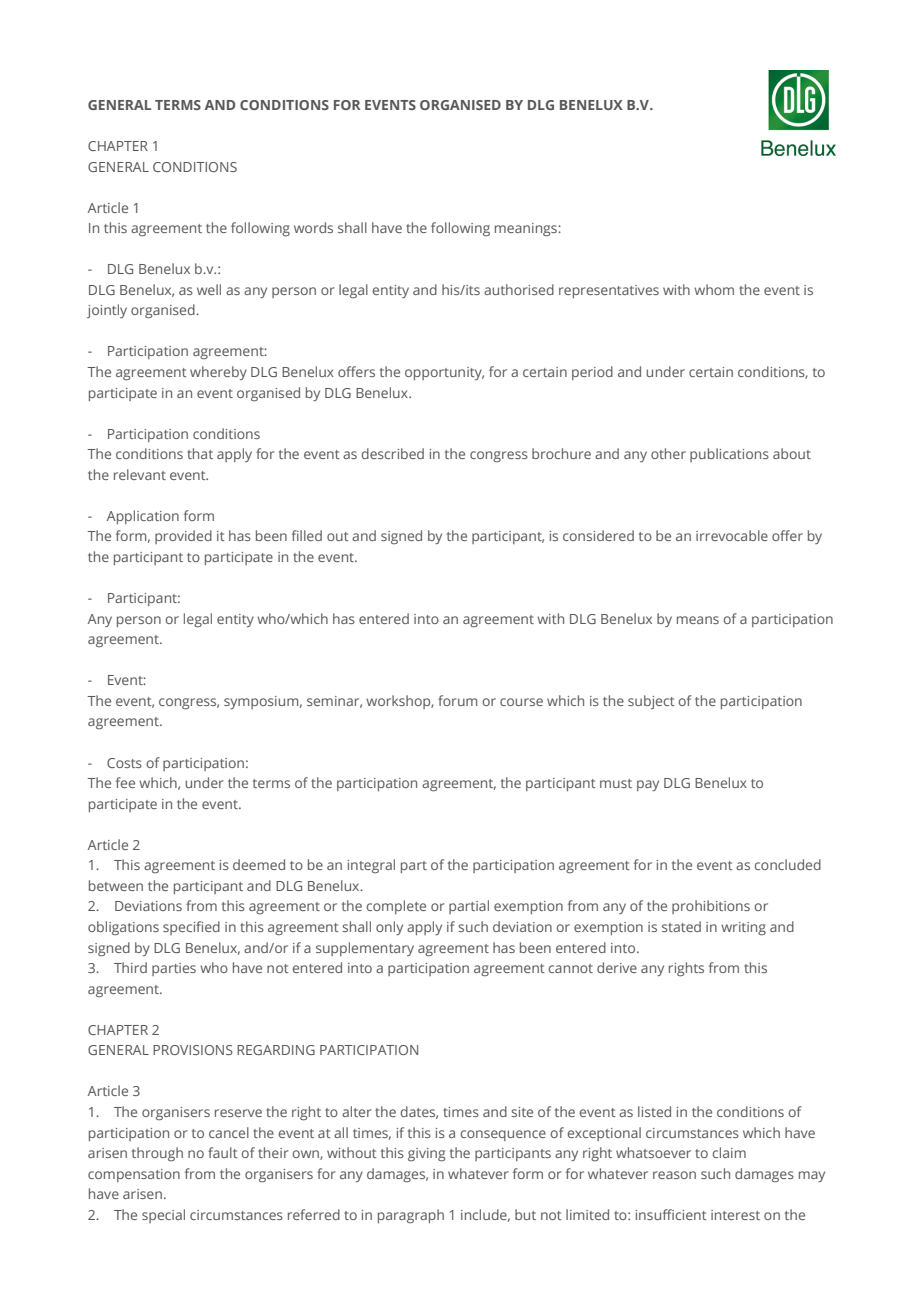 The image size is (924, 1308). Describe the element at coordinates (124, 763) in the page. I see `Costs` at that location.
